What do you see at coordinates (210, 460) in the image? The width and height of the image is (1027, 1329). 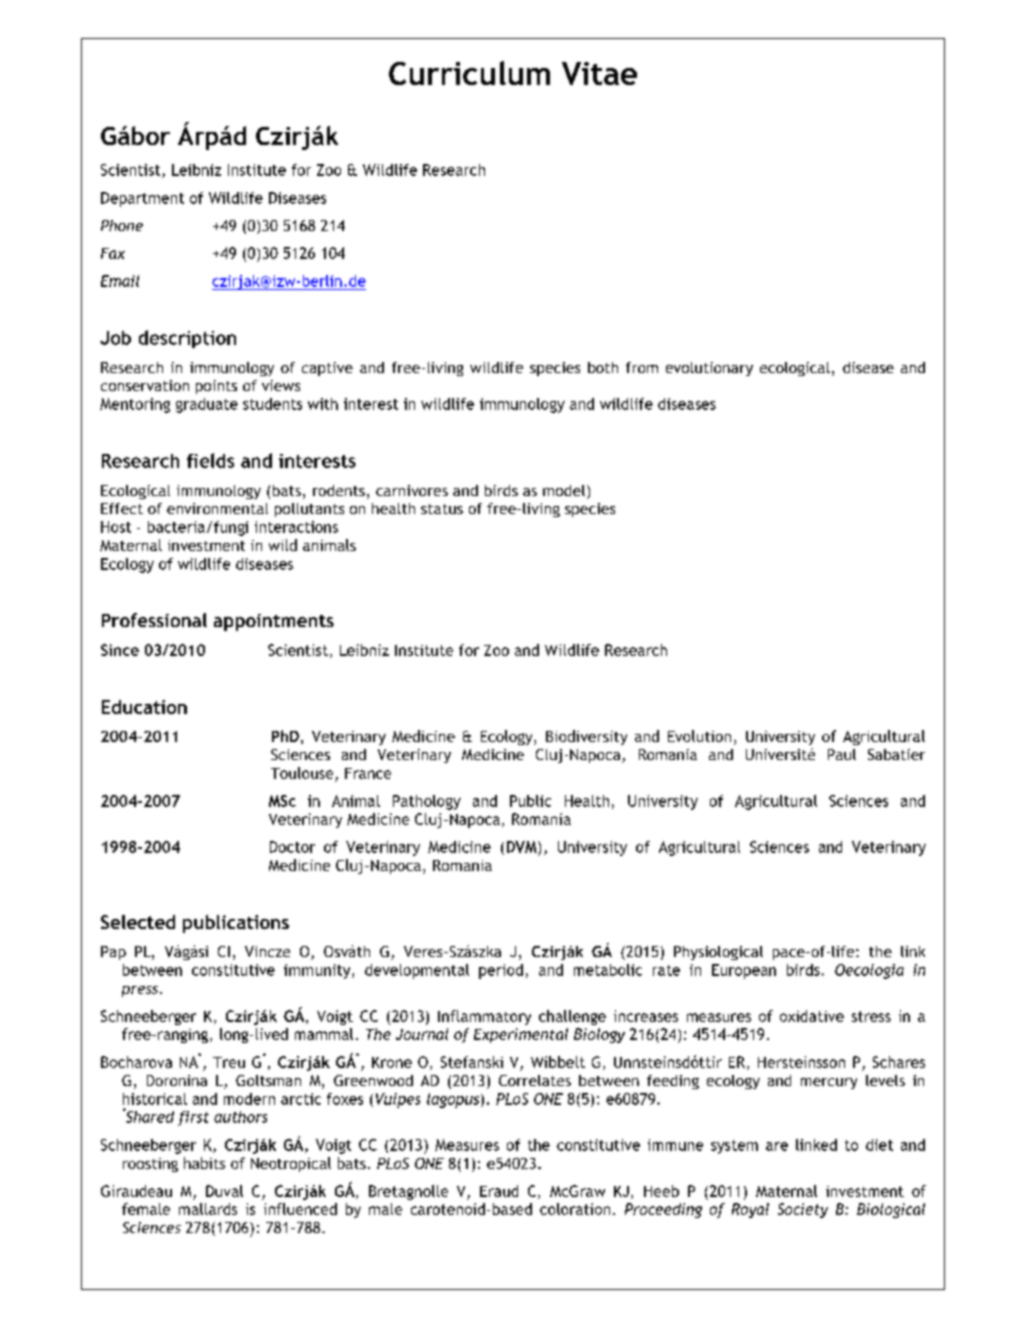 I see `fields` at bounding box center [210, 460].
